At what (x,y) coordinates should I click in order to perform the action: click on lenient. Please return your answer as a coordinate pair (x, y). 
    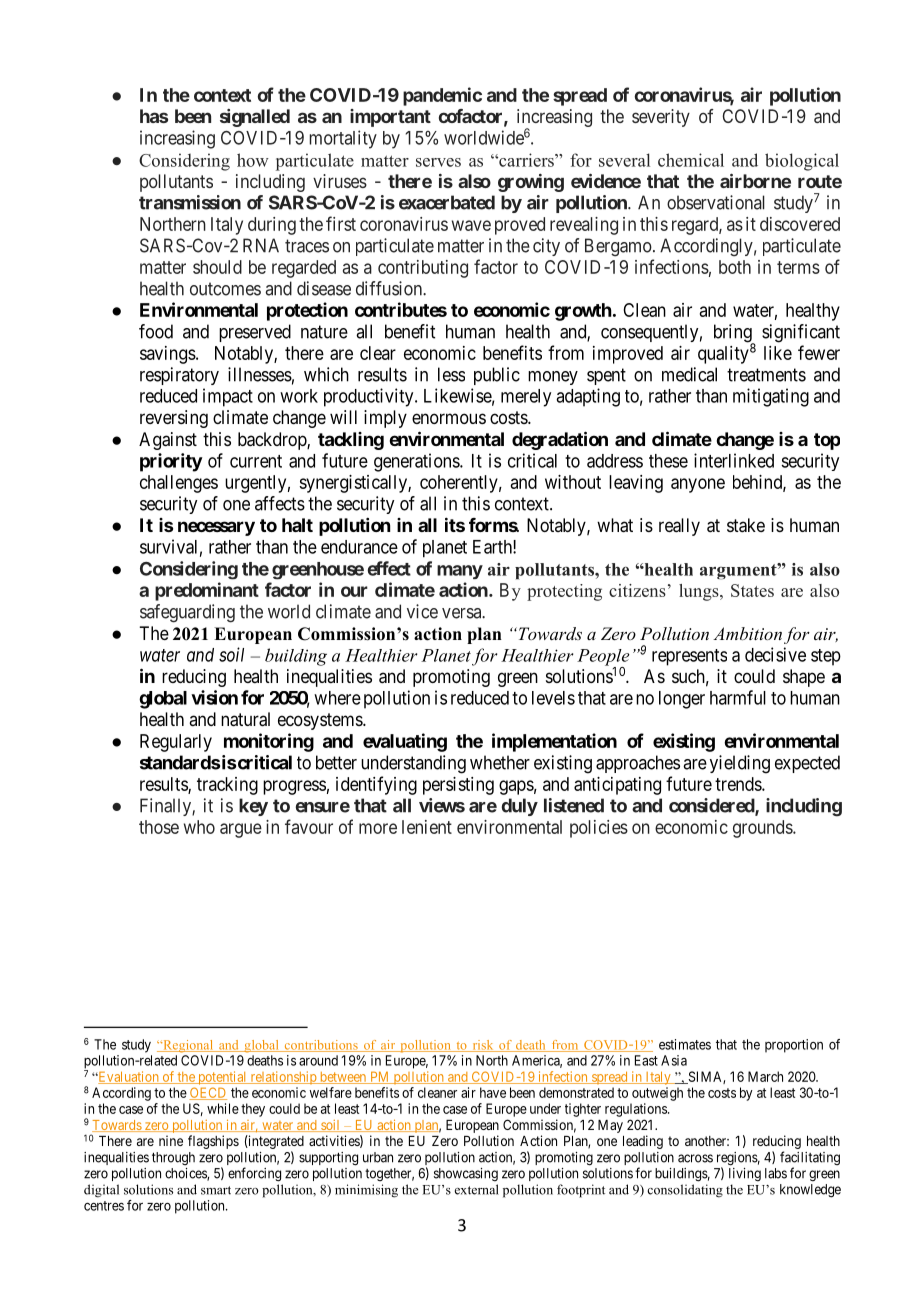
    Looking at the image, I should click on (427, 827).
